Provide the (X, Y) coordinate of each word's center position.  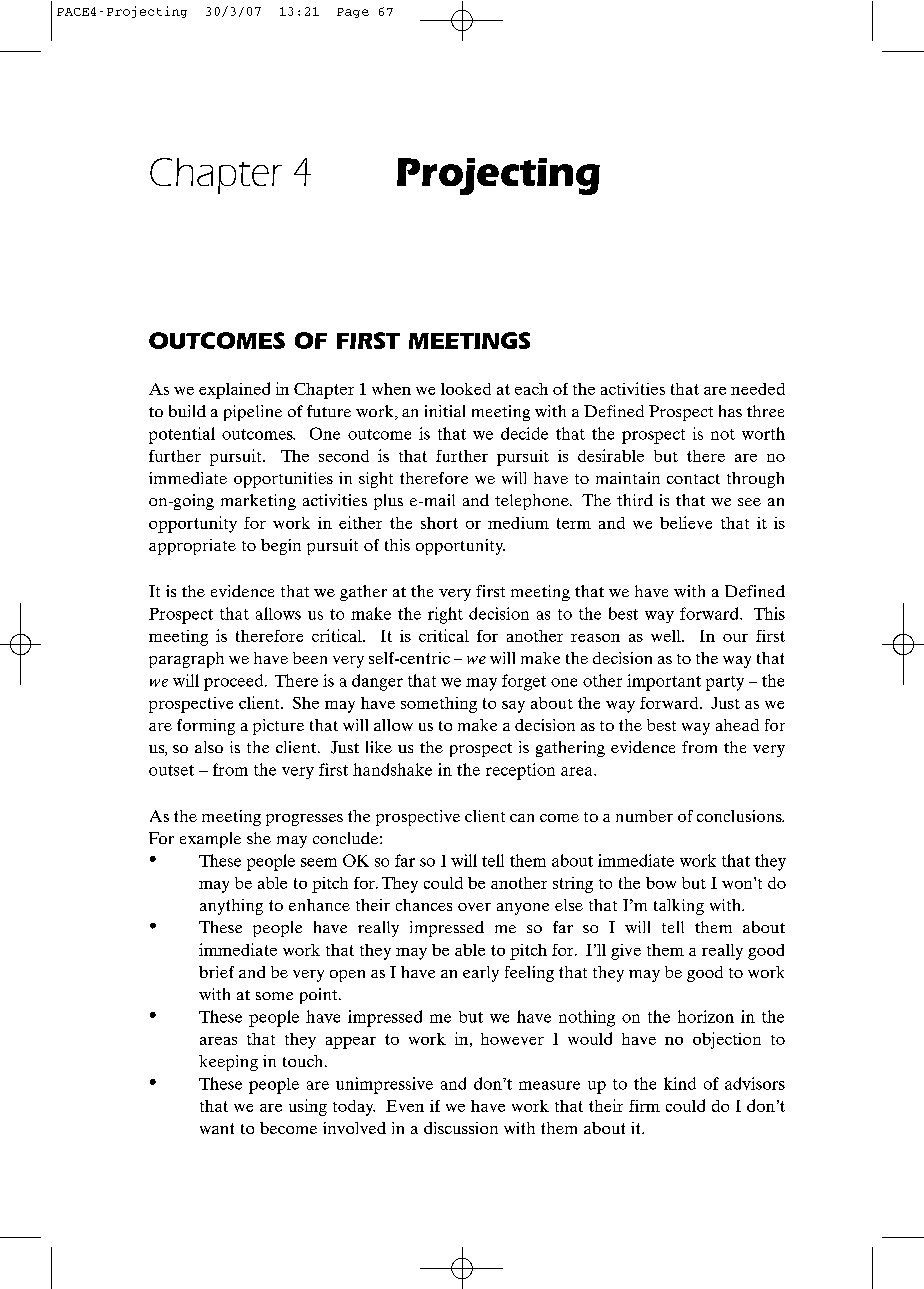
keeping (228, 1063)
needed (758, 389)
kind (680, 1083)
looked (466, 389)
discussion (461, 1128)
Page (353, 13)
